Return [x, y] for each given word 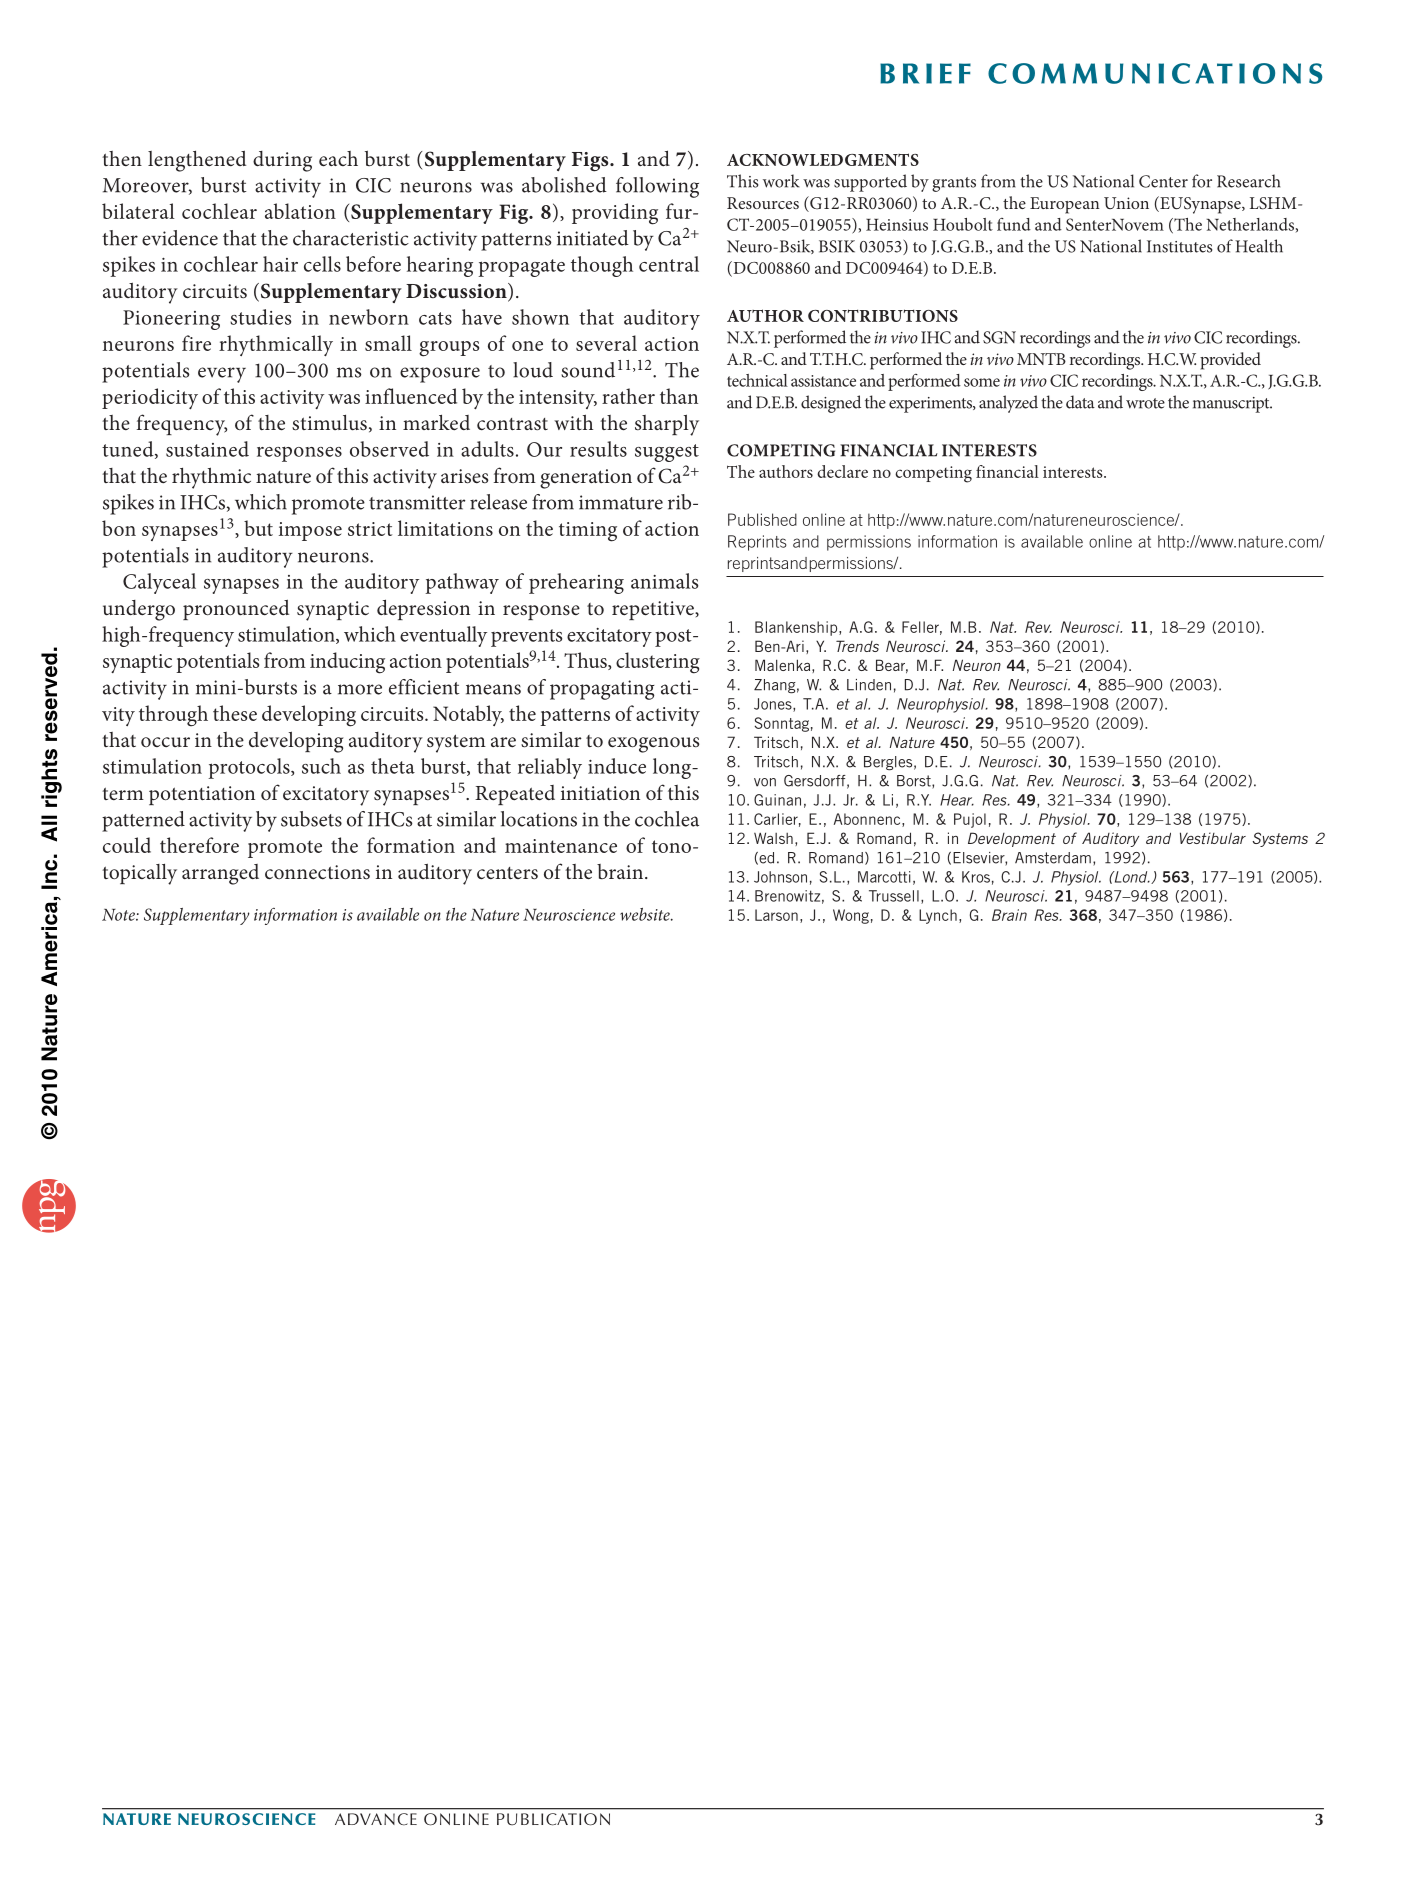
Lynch [938, 916]
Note [119, 915]
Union [1126, 203]
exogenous [653, 745]
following [657, 187]
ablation [300, 211]
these [235, 713]
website [646, 914]
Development [1012, 839]
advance [376, 1819]
